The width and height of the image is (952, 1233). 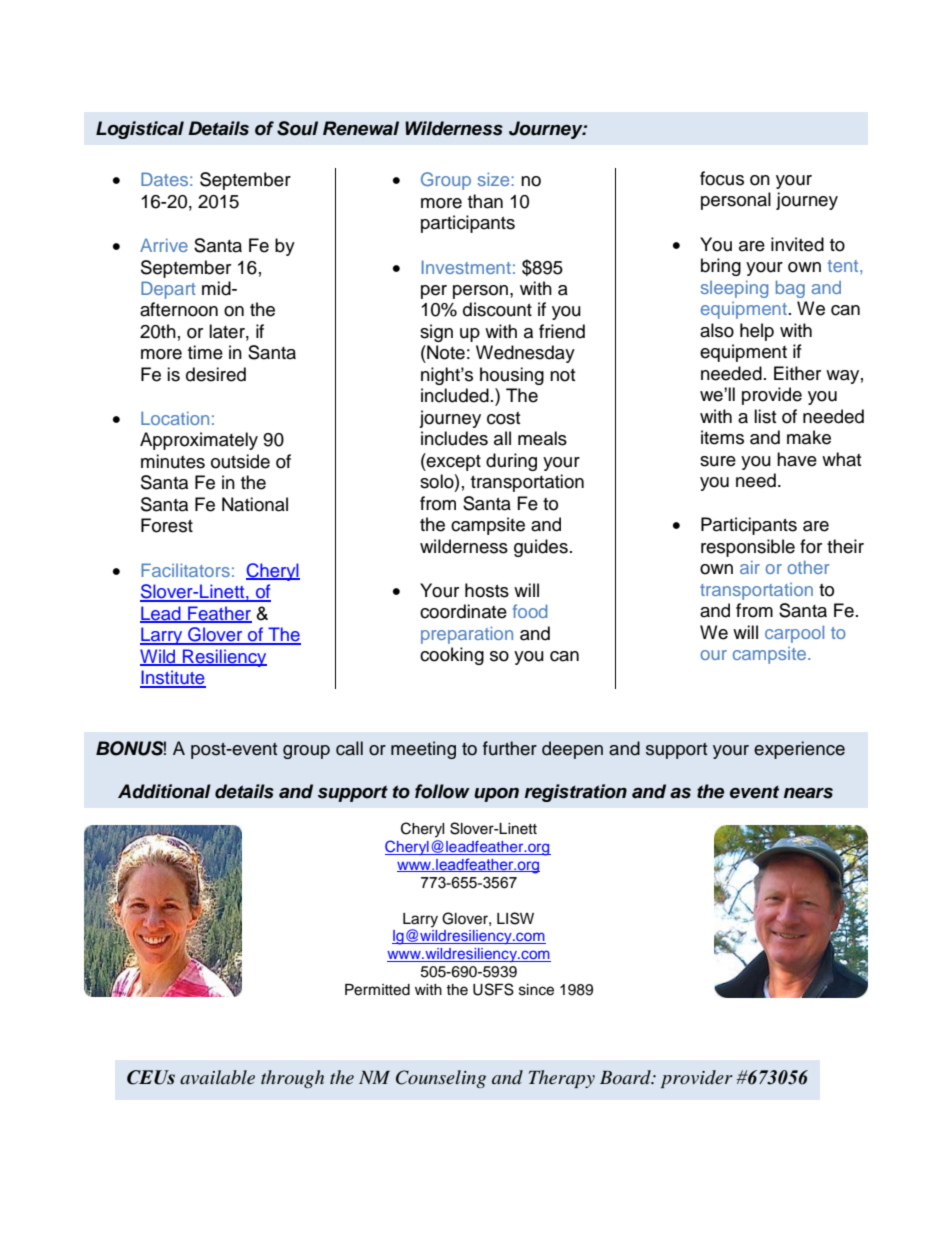 I want to click on outside, so click(x=240, y=461).
